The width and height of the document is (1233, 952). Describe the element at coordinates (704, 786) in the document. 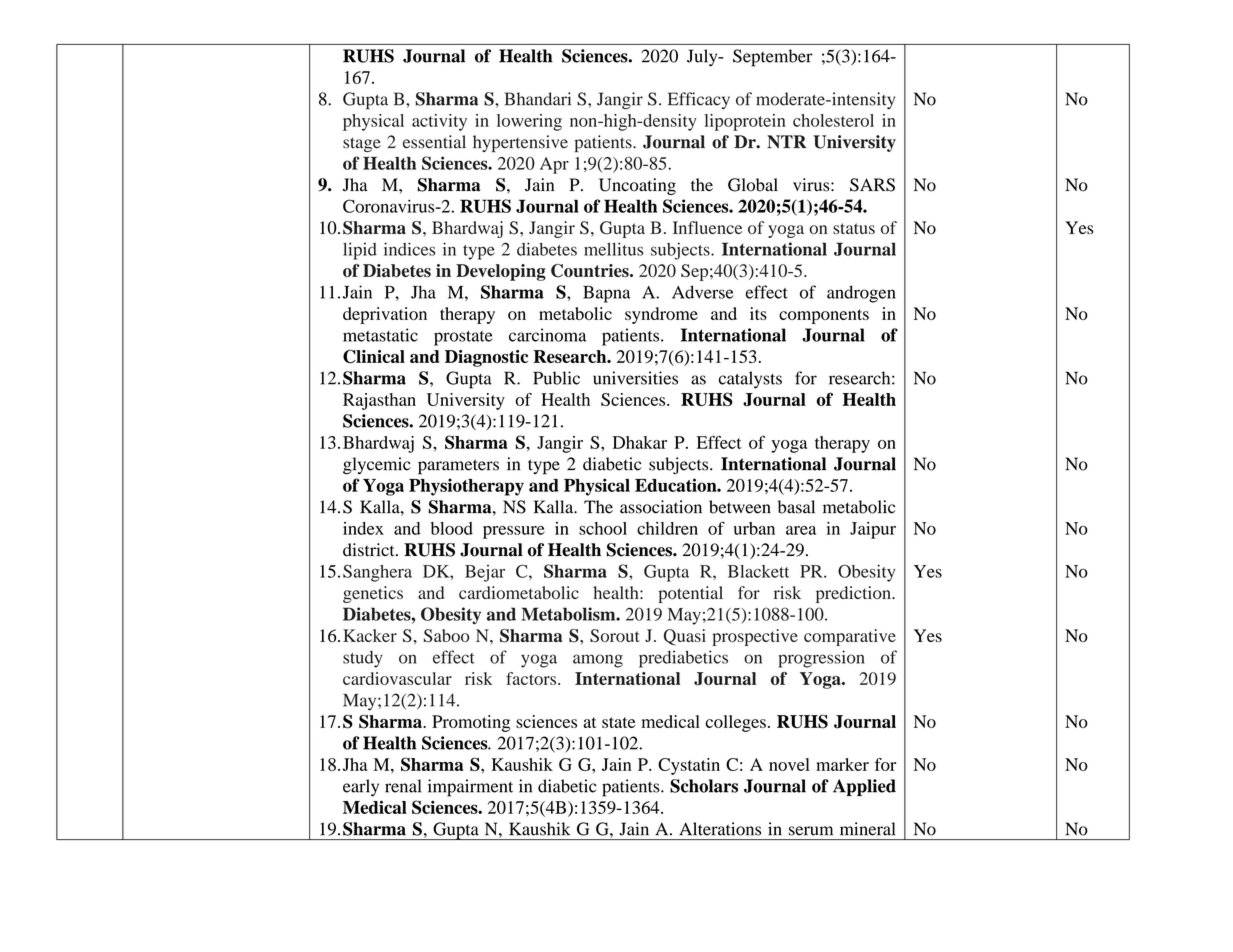

I see `Scholars` at that location.
